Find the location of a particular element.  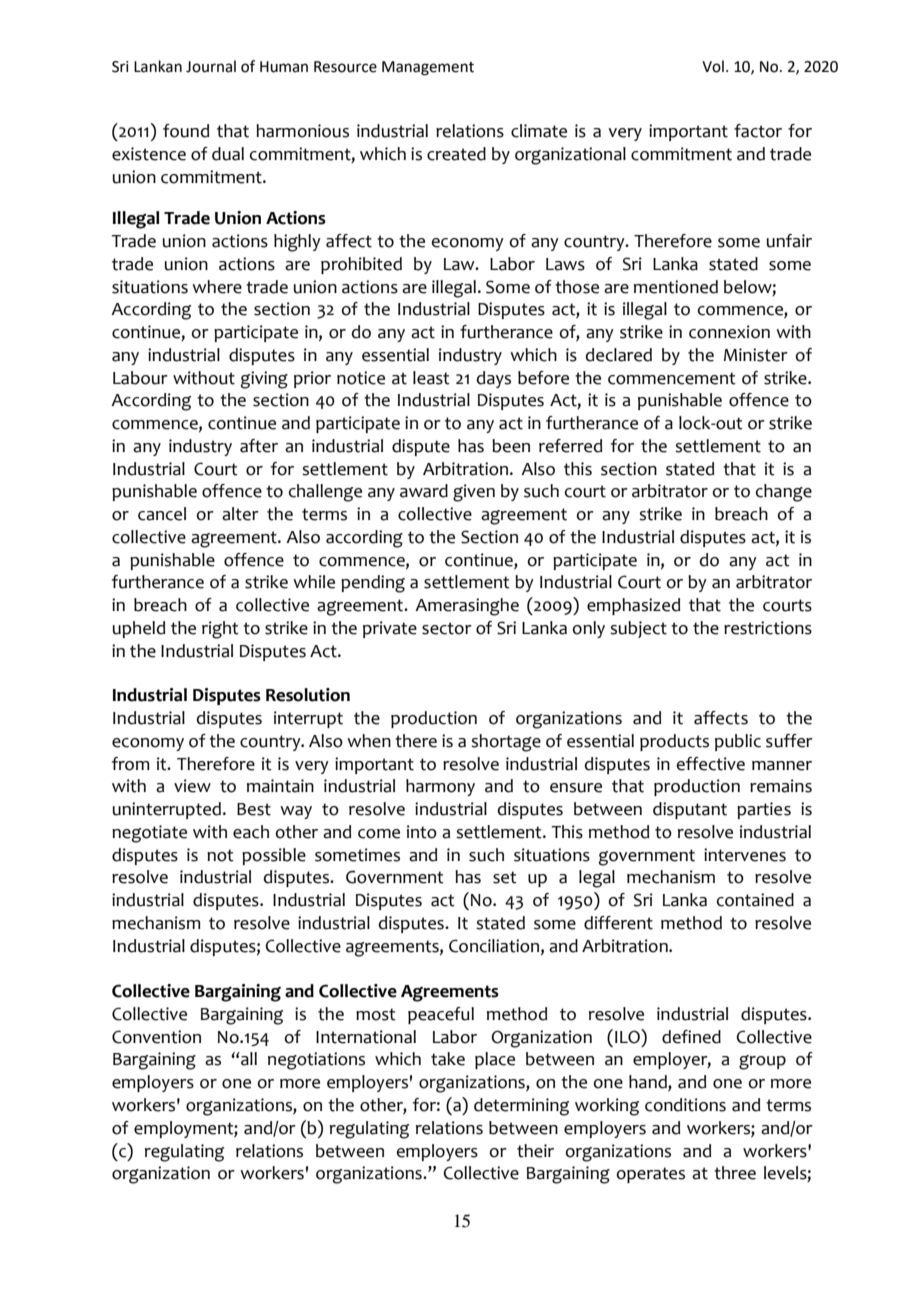

sector is located at coordinates (447, 628).
